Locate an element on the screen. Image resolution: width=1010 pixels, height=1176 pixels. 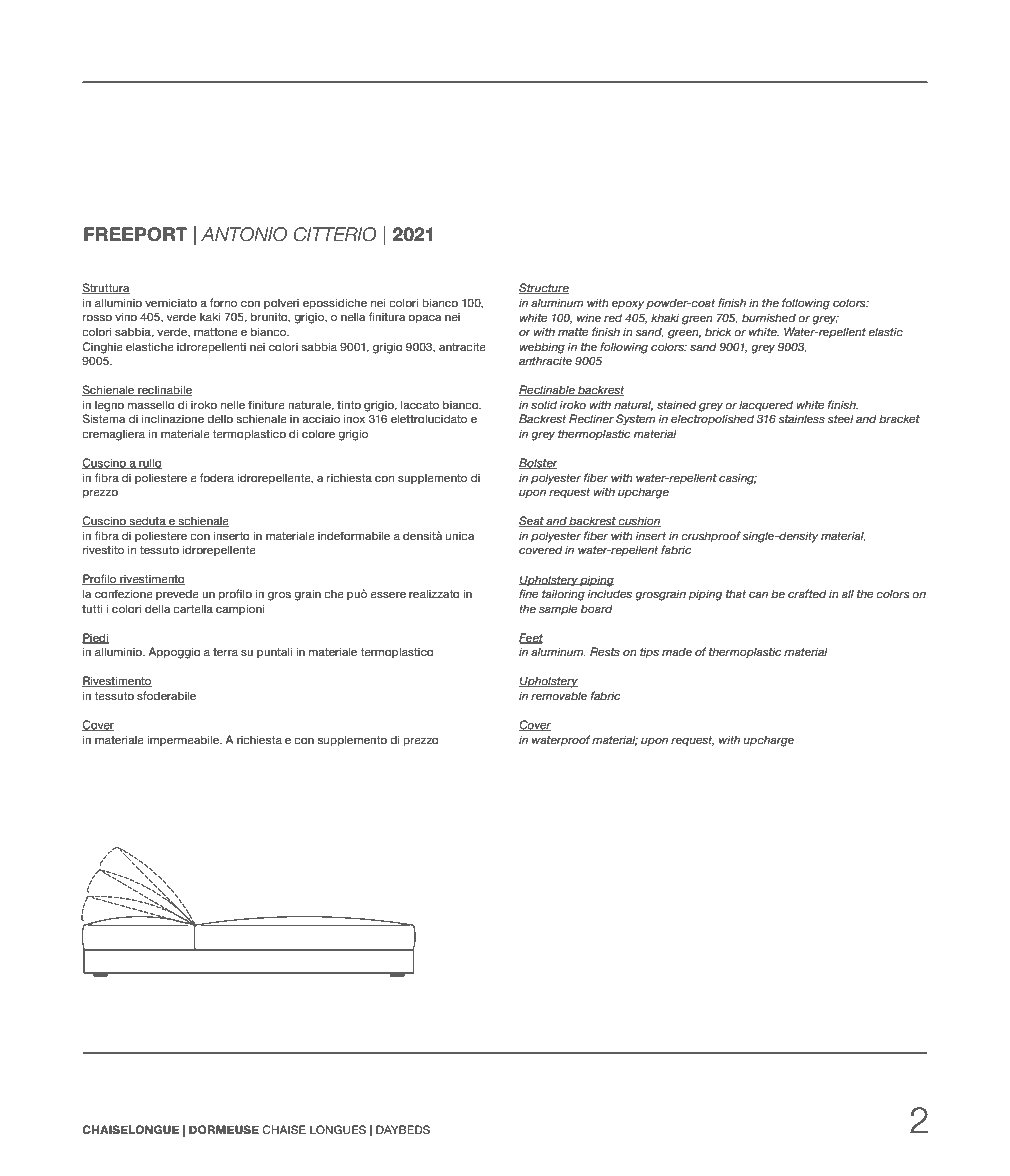
epoxy is located at coordinates (628, 305).
